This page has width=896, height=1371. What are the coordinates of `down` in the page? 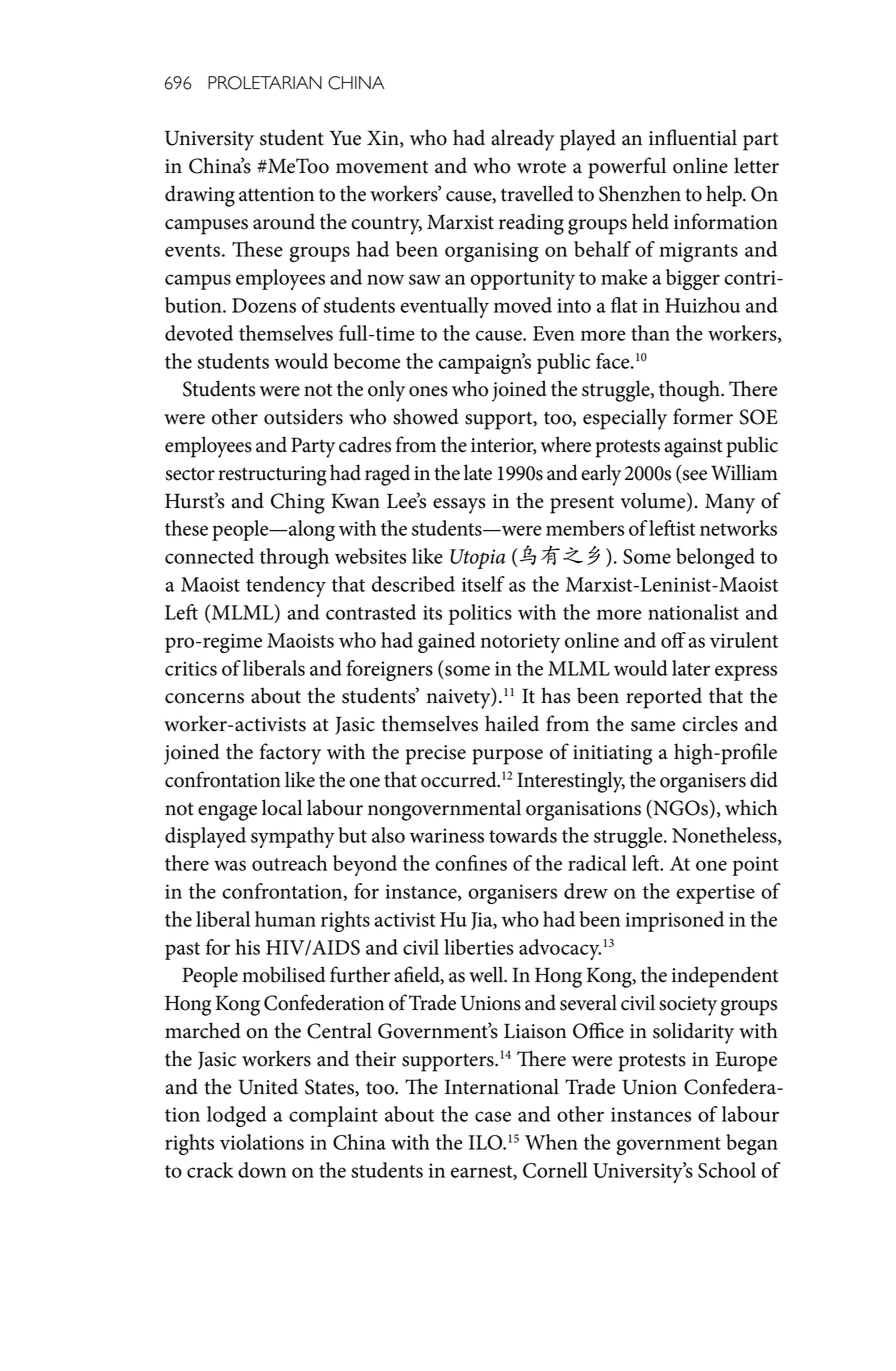 It's located at (262, 1170).
